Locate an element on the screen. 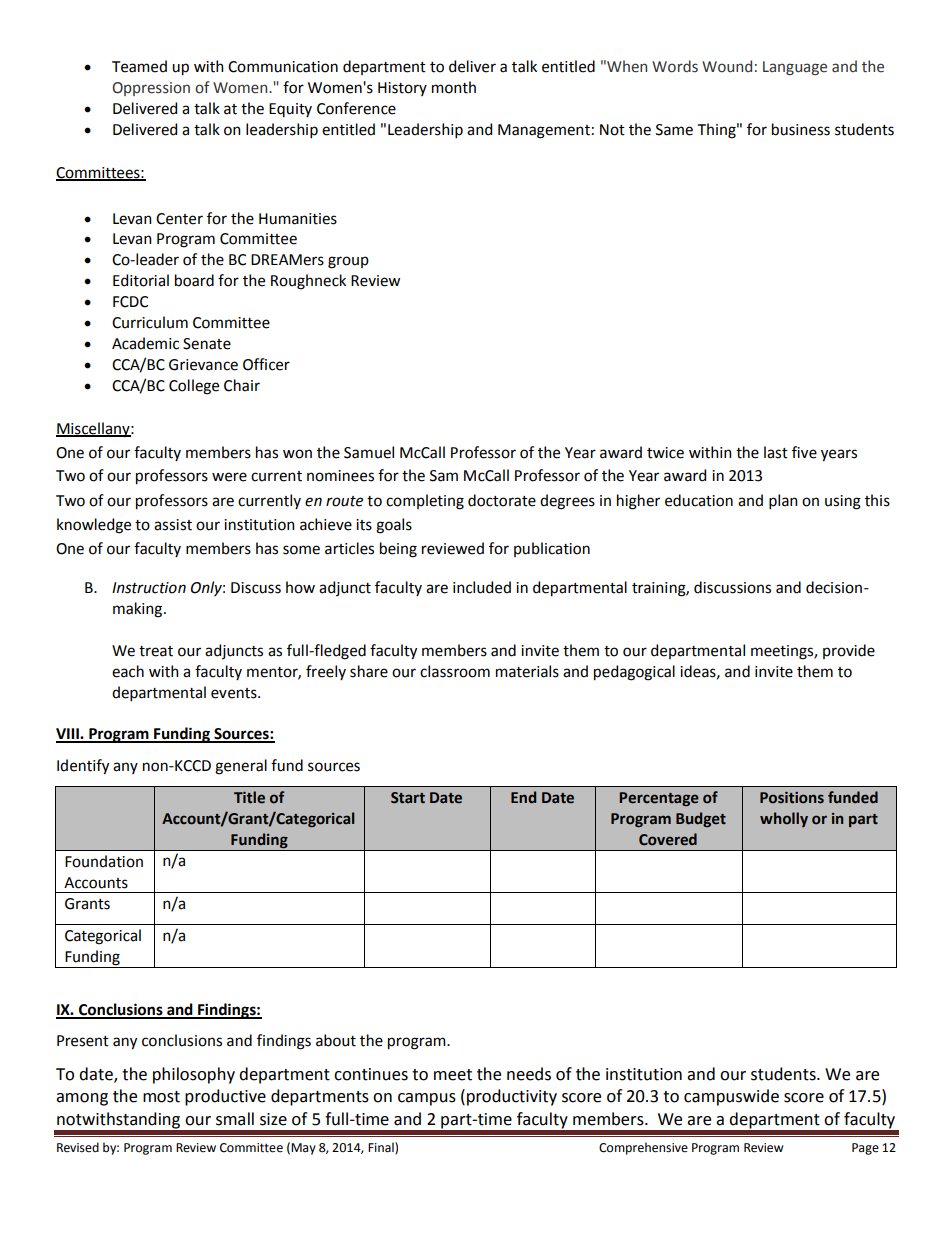 The image size is (952, 1233). College is located at coordinates (194, 387).
